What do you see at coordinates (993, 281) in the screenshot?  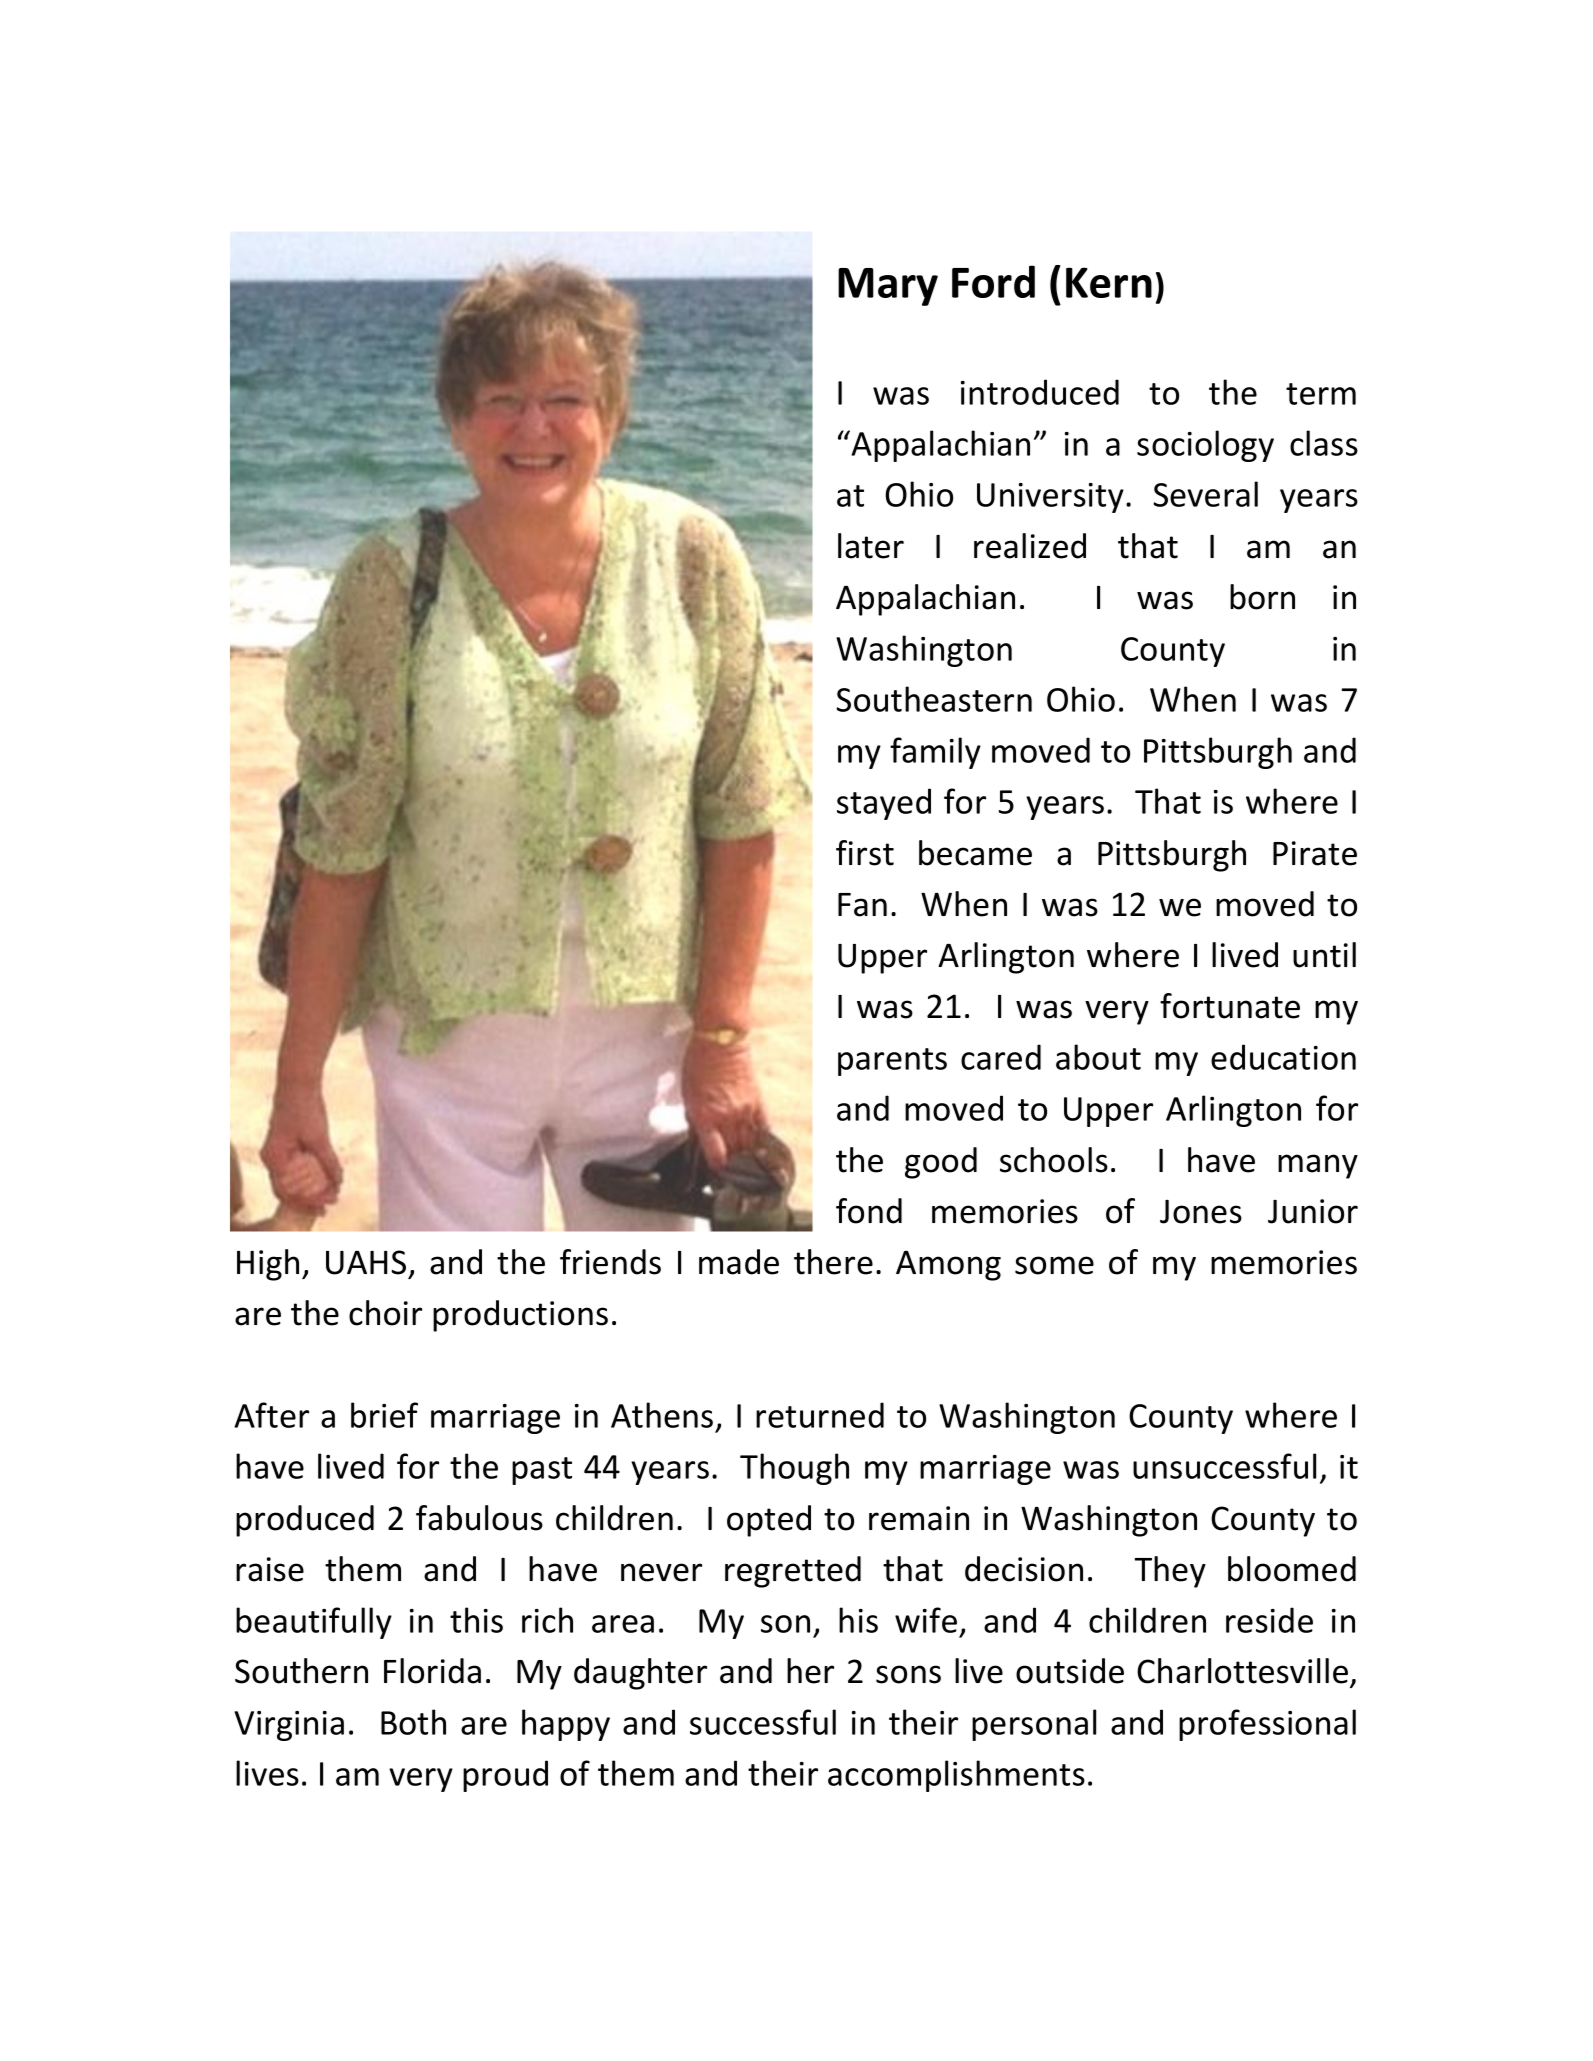 I see `Ford` at bounding box center [993, 281].
